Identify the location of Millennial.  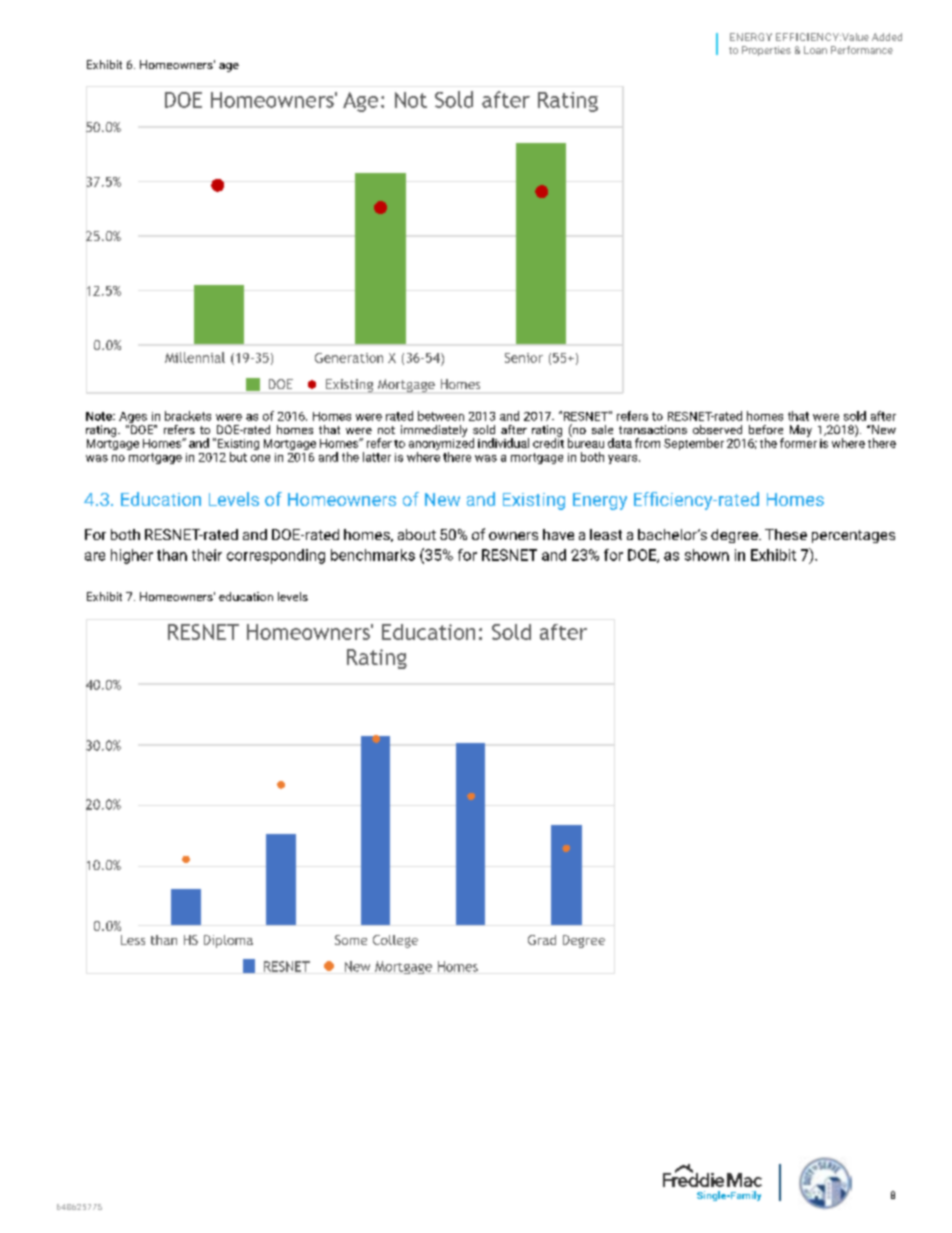
(195, 357).
